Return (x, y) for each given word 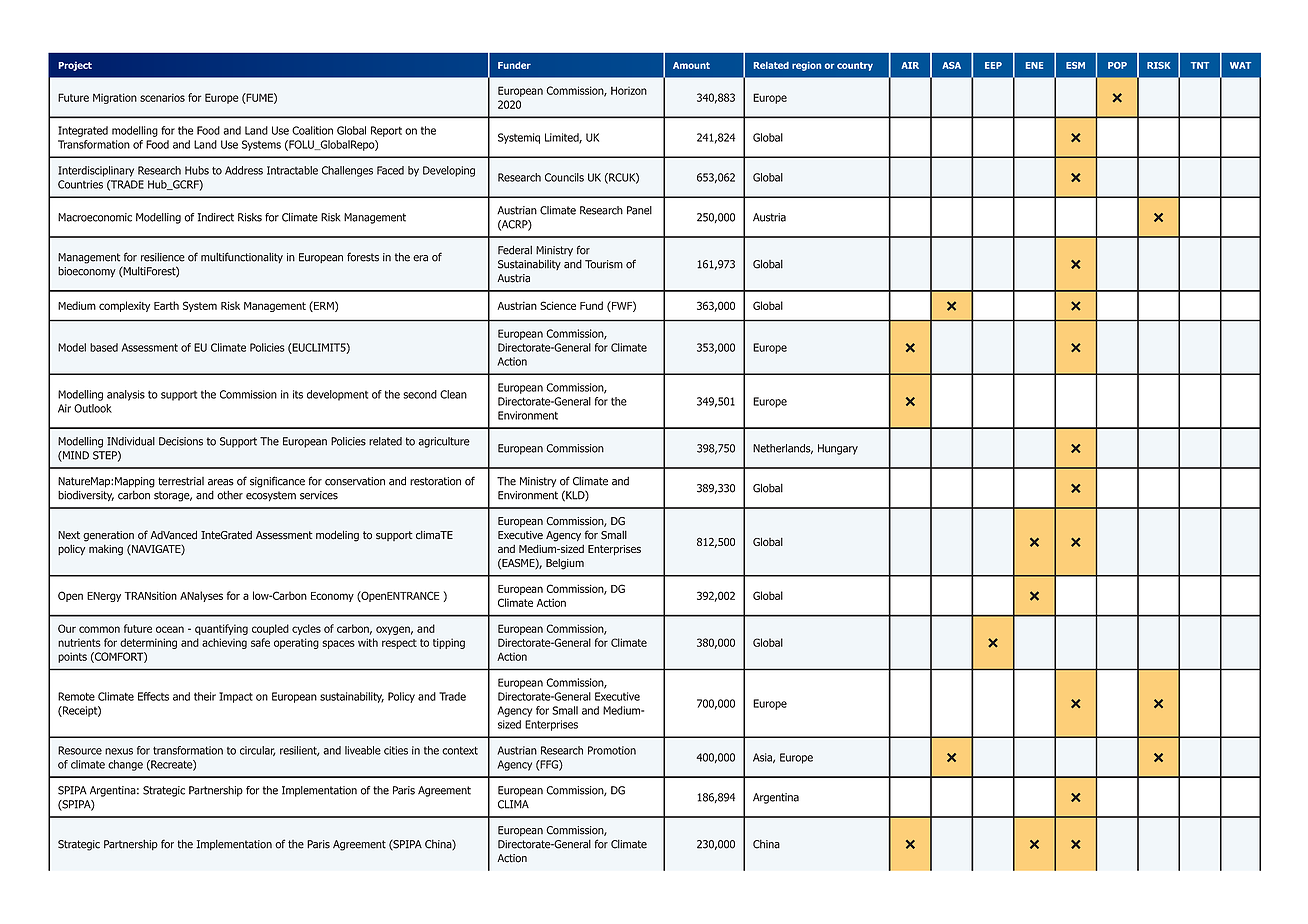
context (460, 750)
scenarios (162, 97)
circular (257, 751)
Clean (453, 394)
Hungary (838, 449)
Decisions (181, 441)
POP (1117, 65)
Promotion (612, 750)
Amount (691, 65)
